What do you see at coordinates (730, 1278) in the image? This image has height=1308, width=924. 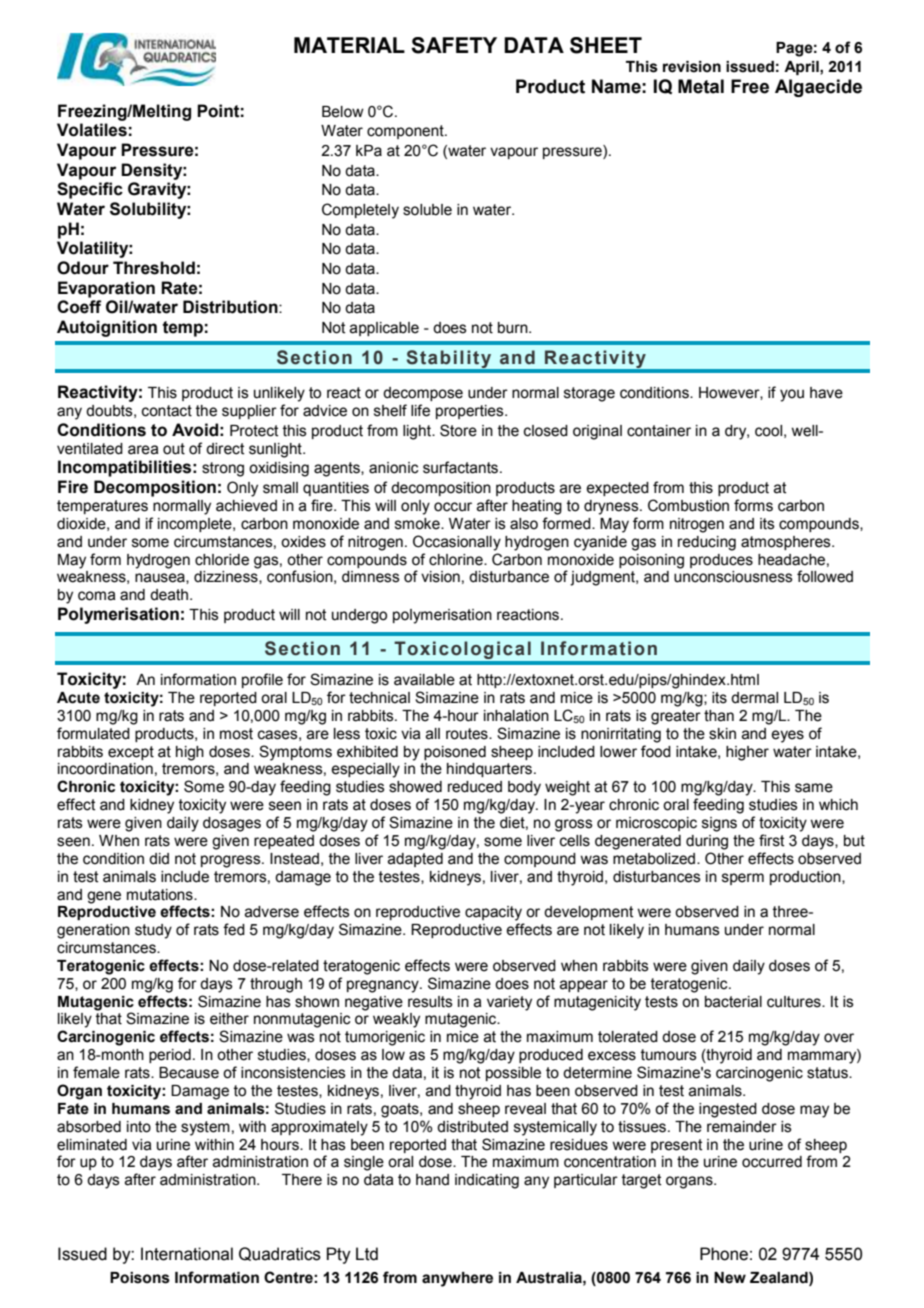 I see `New` at bounding box center [730, 1278].
